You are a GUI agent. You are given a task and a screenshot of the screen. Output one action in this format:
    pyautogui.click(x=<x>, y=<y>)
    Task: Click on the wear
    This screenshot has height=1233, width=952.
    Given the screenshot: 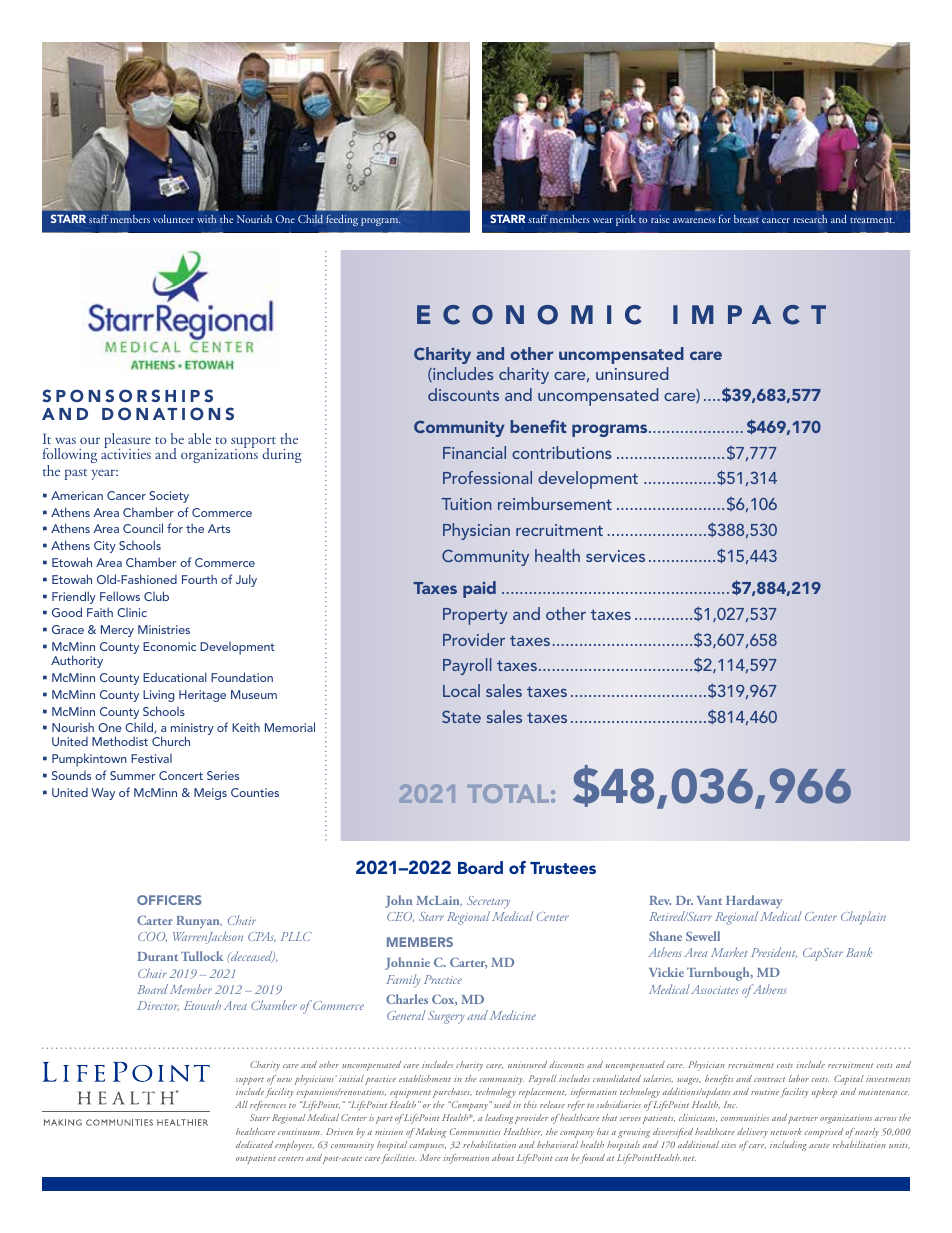 What is the action you would take?
    pyautogui.click(x=603, y=220)
